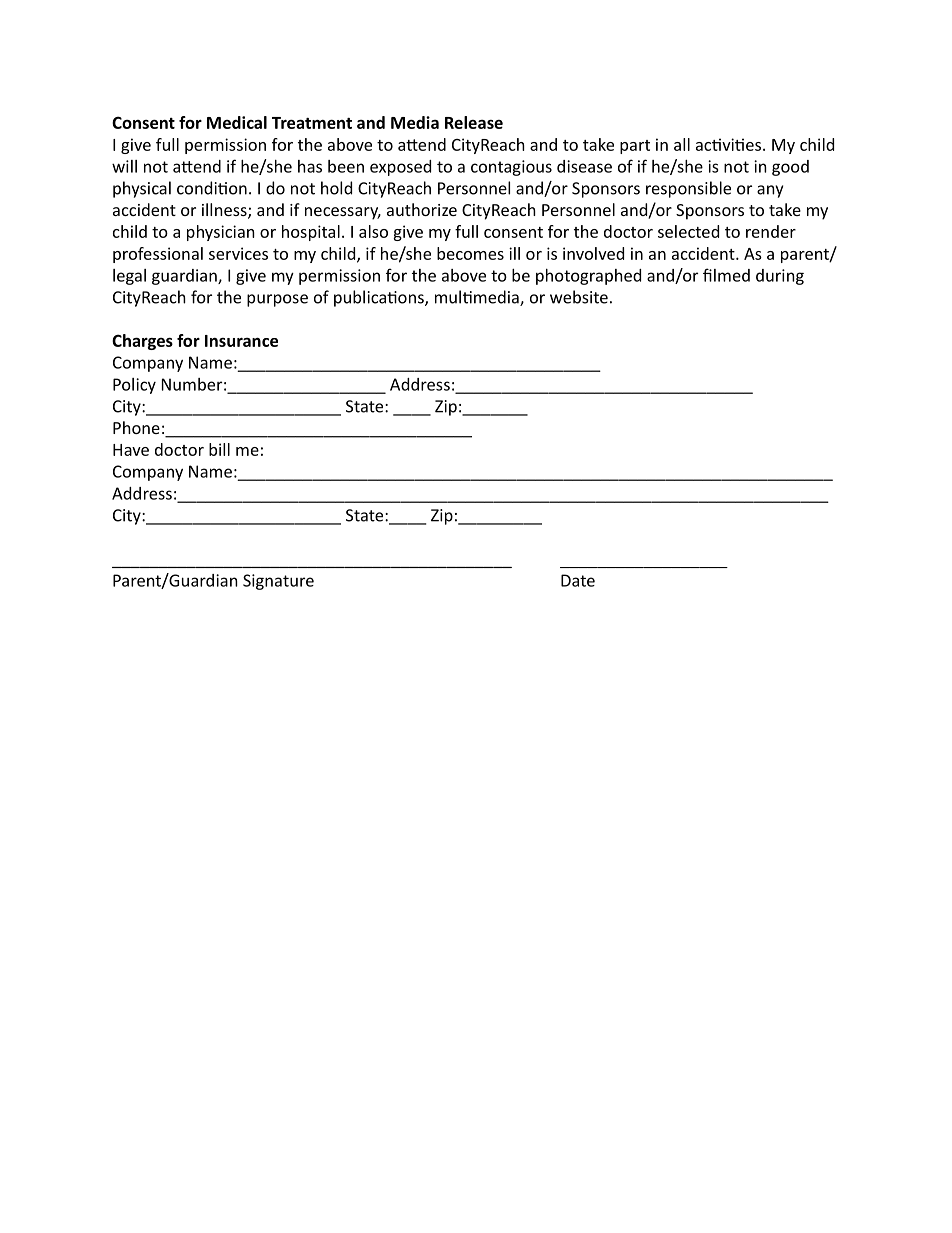 This page has height=1233, width=952. What do you see at coordinates (588, 277) in the page?
I see `photographed` at bounding box center [588, 277].
